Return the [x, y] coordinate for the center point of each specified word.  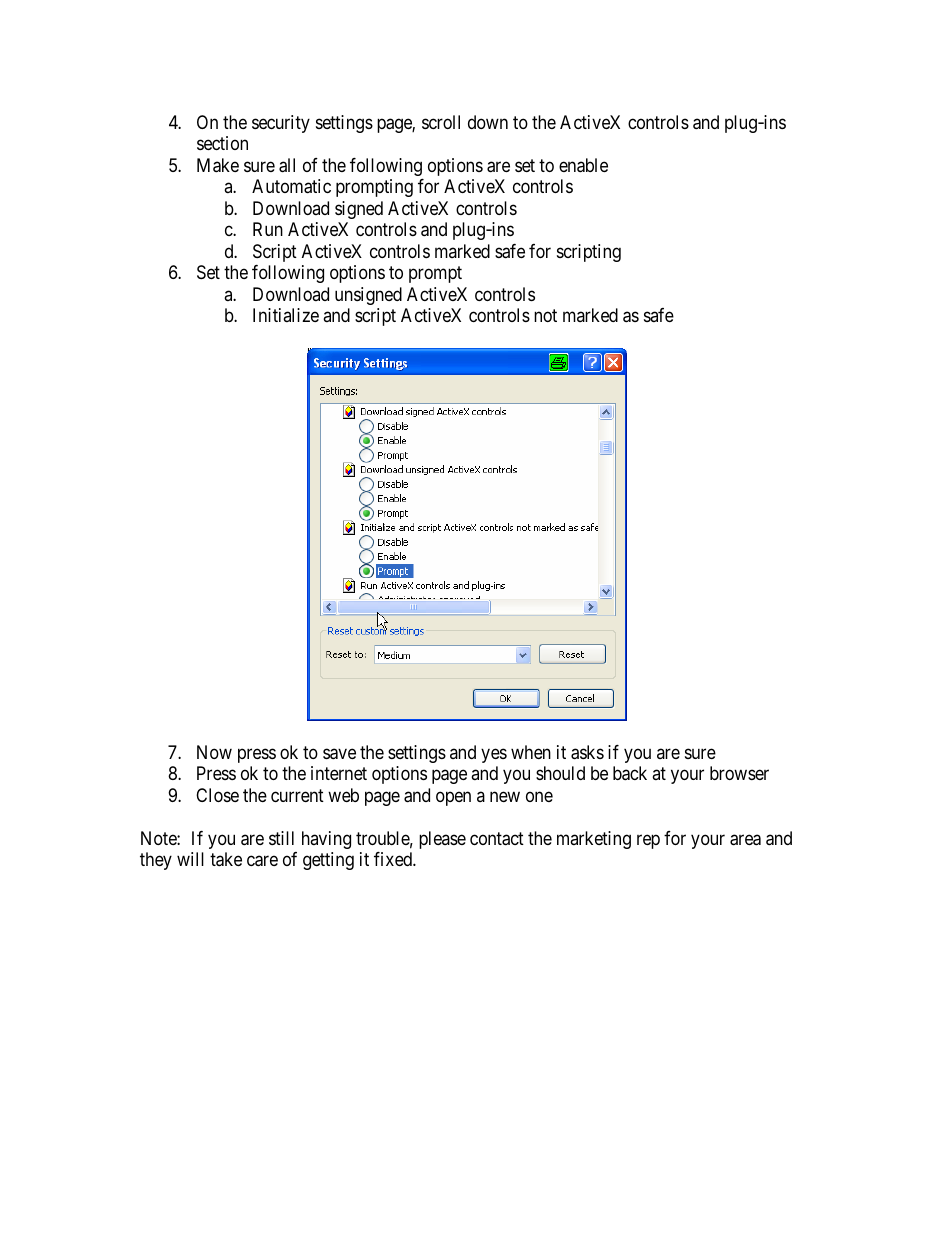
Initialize [286, 315]
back [630, 773]
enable [583, 165]
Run [268, 229]
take [226, 859]
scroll [441, 122]
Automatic [291, 186]
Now [214, 752]
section [222, 143]
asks [587, 752]
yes [494, 755]
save [339, 754]
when [531, 752]
